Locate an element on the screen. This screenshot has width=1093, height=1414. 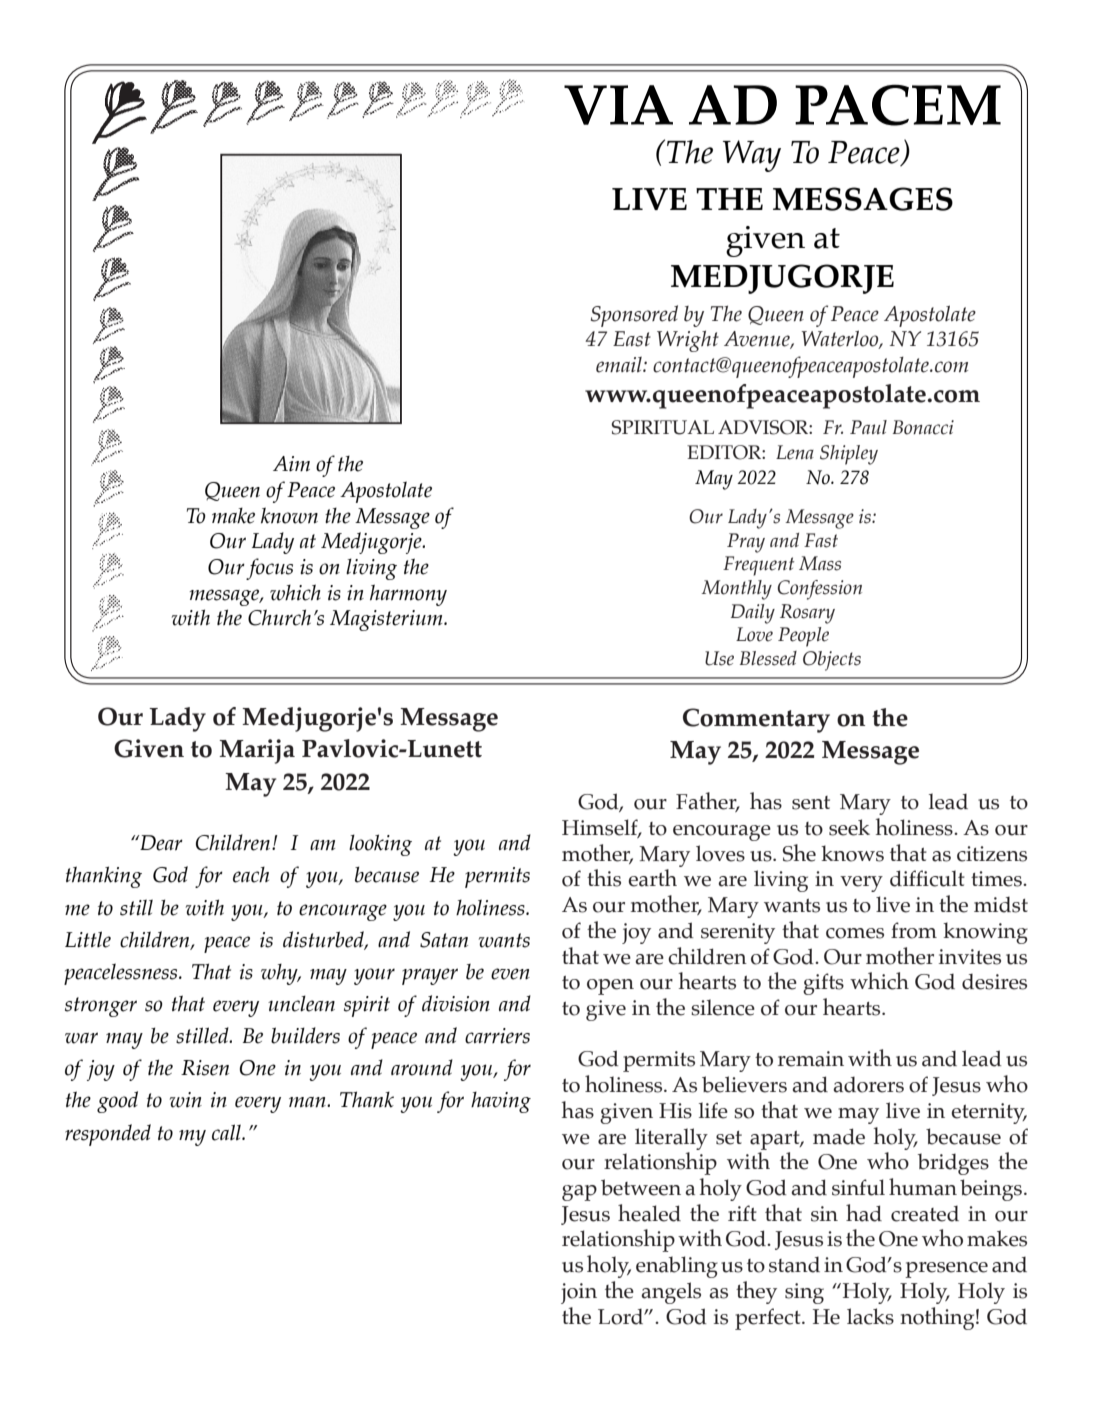
Way is located at coordinates (752, 156).
